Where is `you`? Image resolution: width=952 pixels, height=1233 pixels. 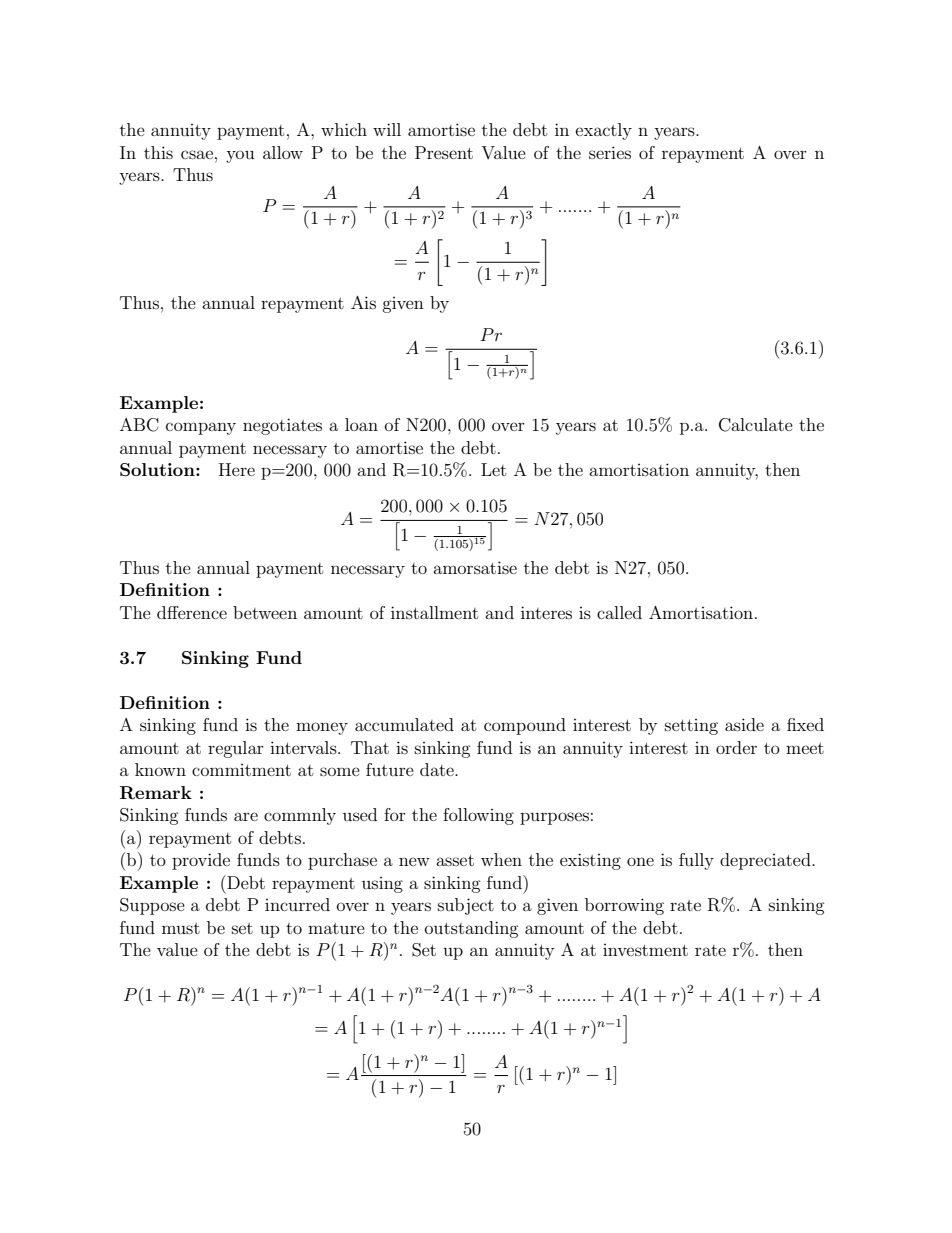
you is located at coordinates (240, 156).
